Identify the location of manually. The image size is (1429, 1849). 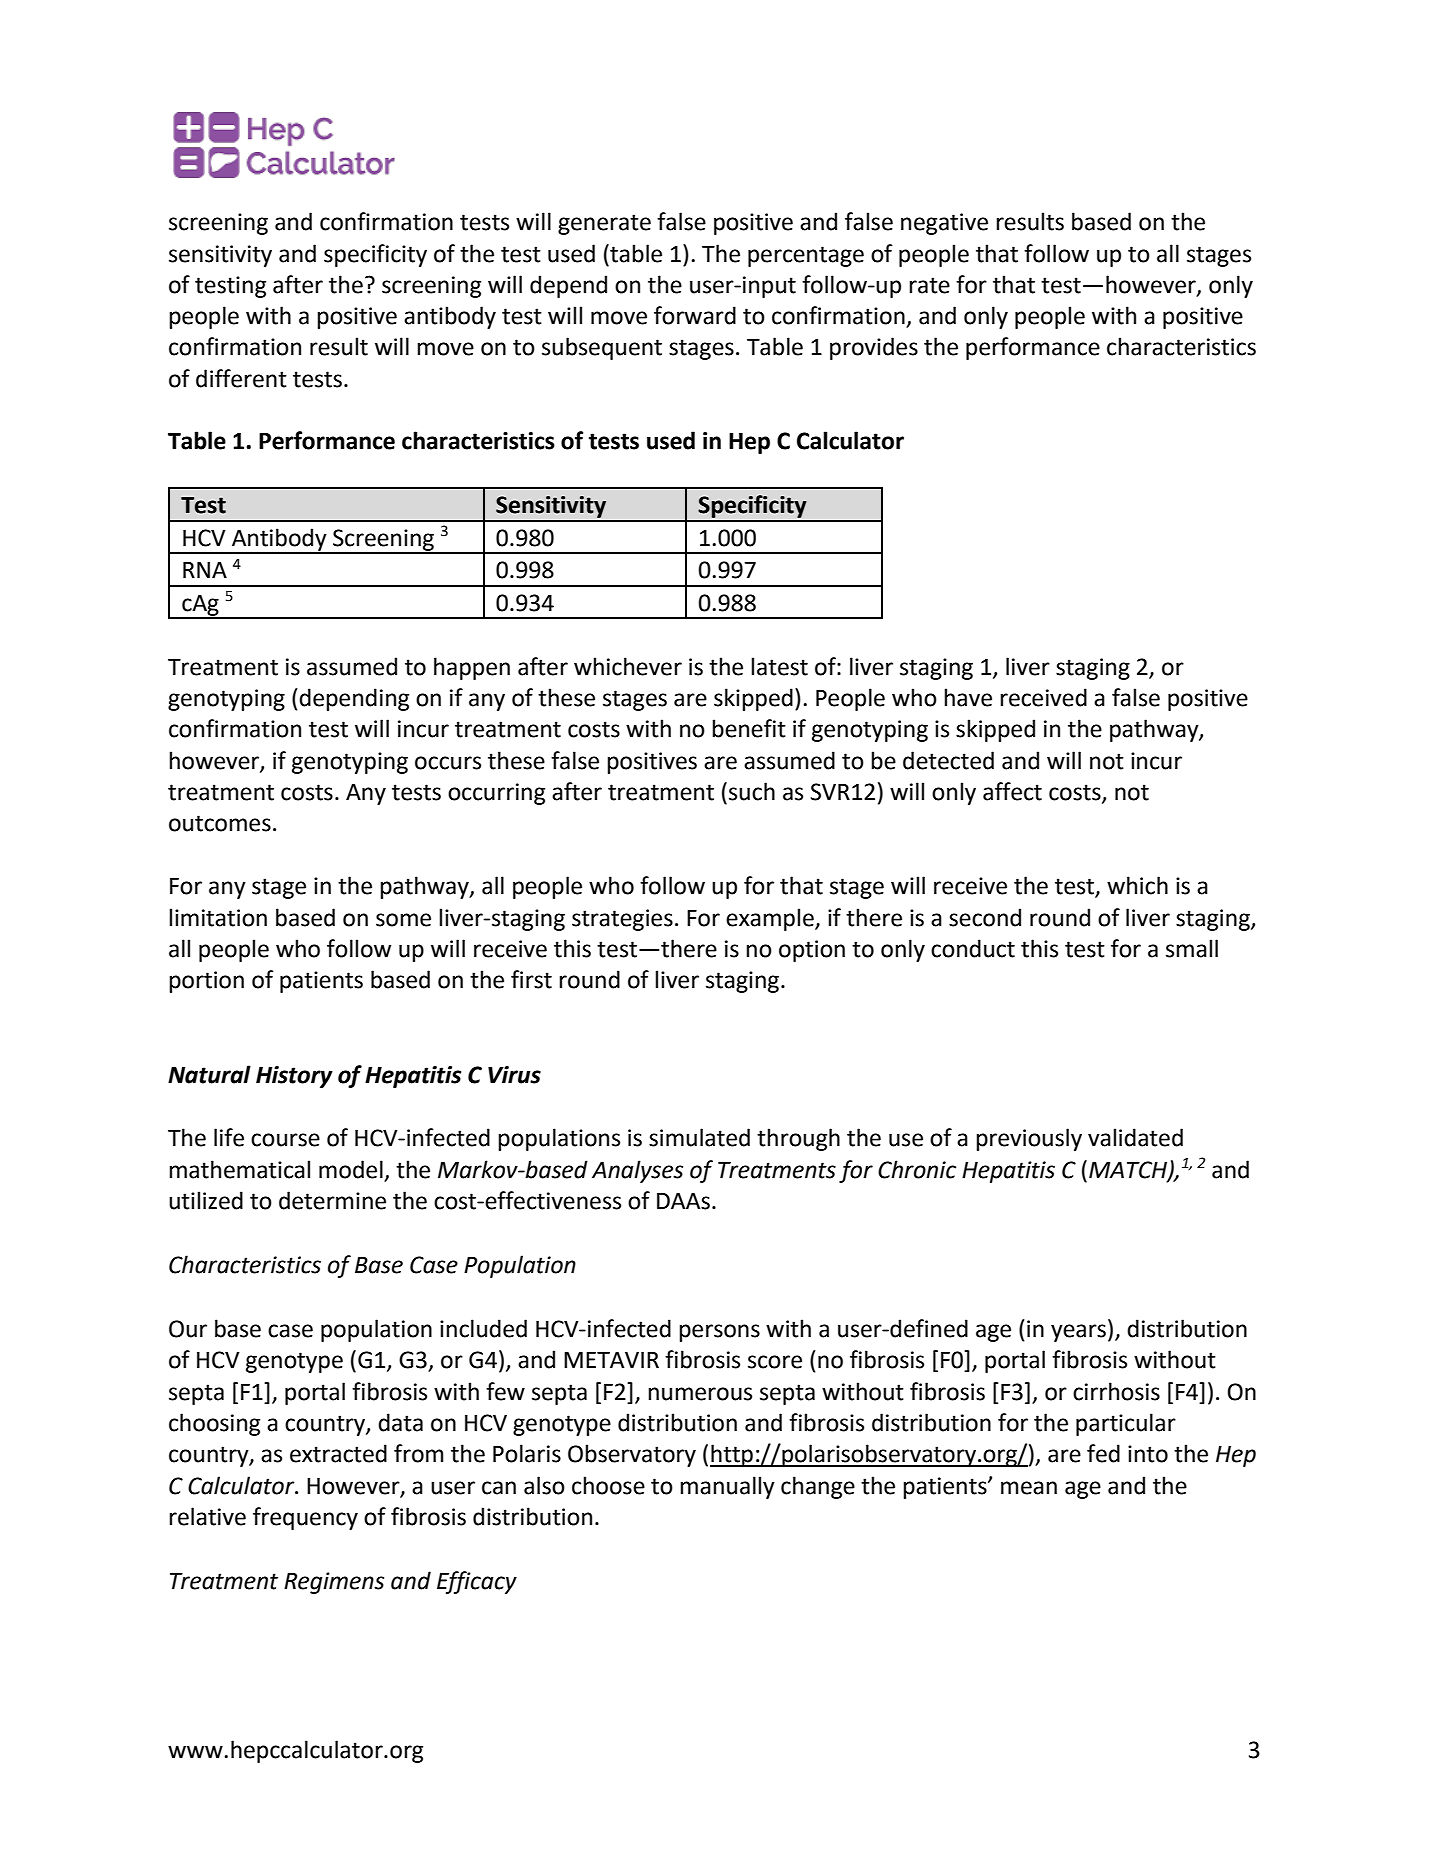
(727, 1487).
